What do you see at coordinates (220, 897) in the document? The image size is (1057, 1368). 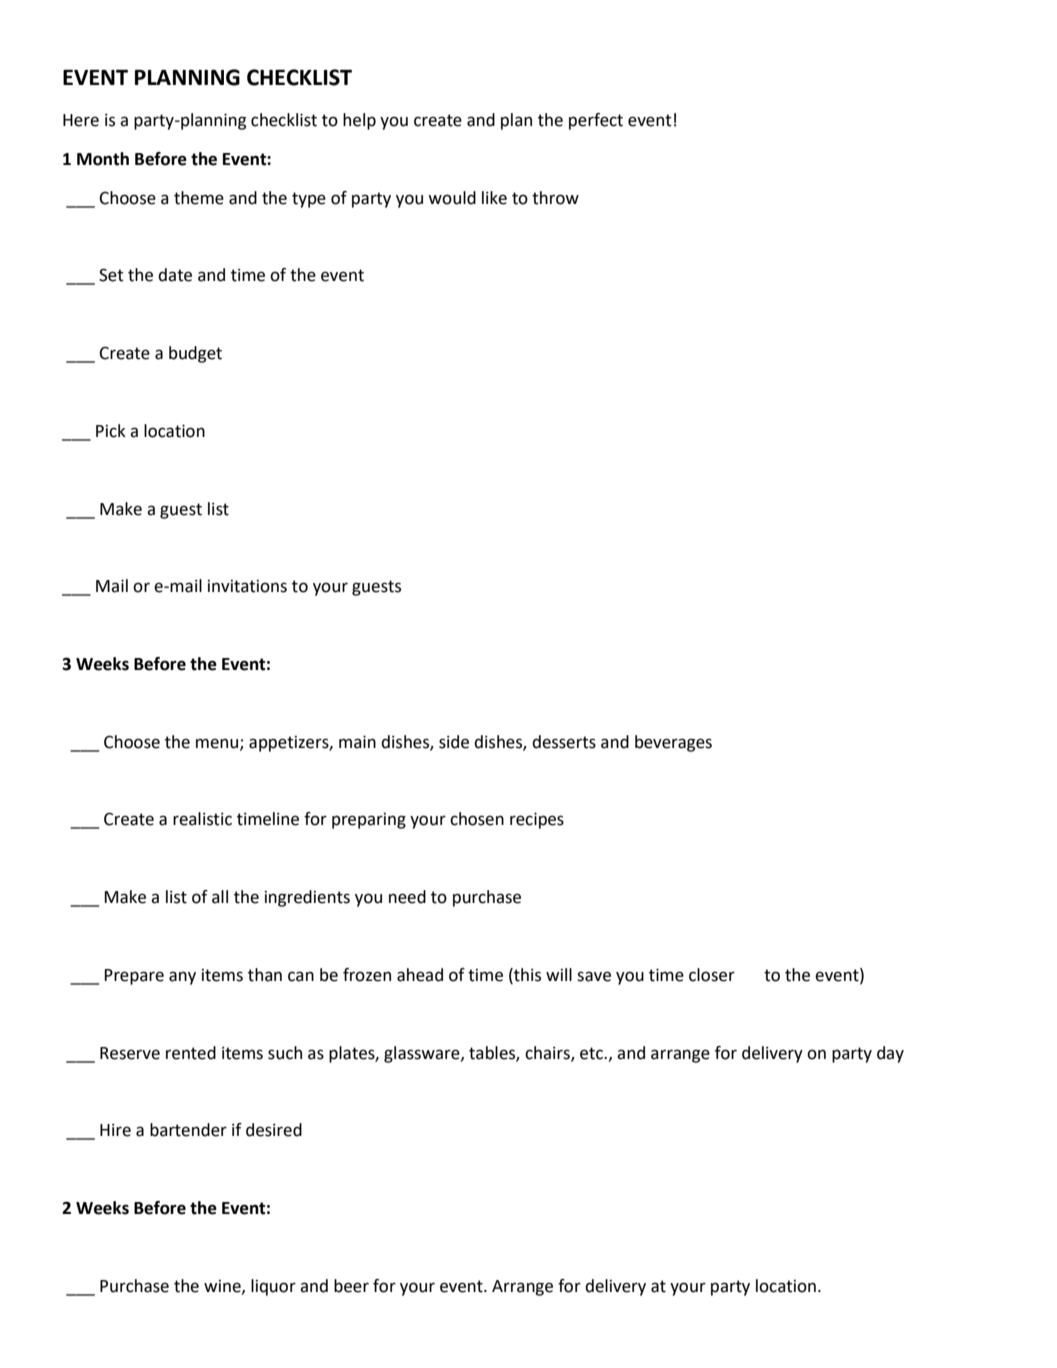 I see `all` at bounding box center [220, 897].
